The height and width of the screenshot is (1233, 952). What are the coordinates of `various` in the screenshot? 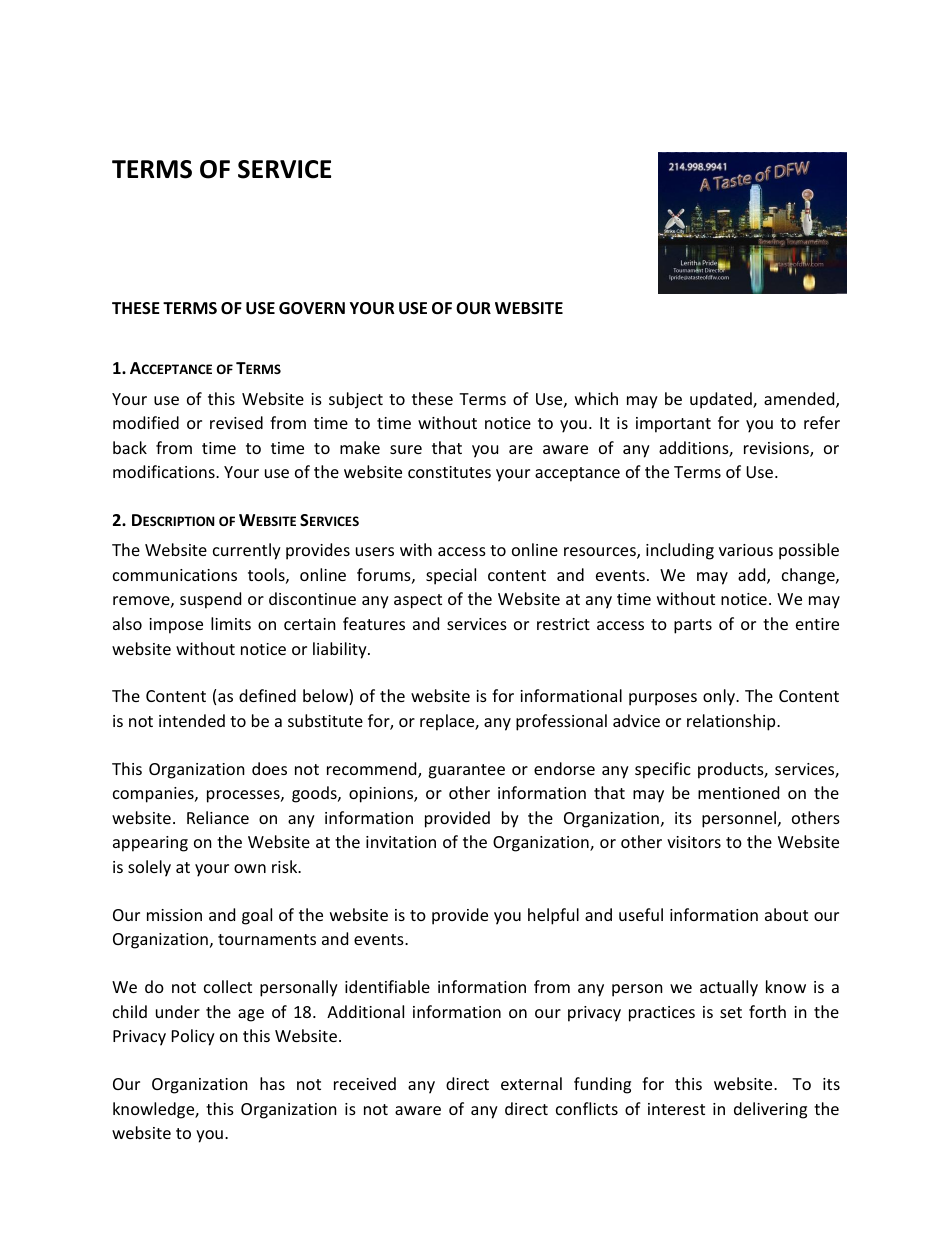 It's located at (746, 550).
